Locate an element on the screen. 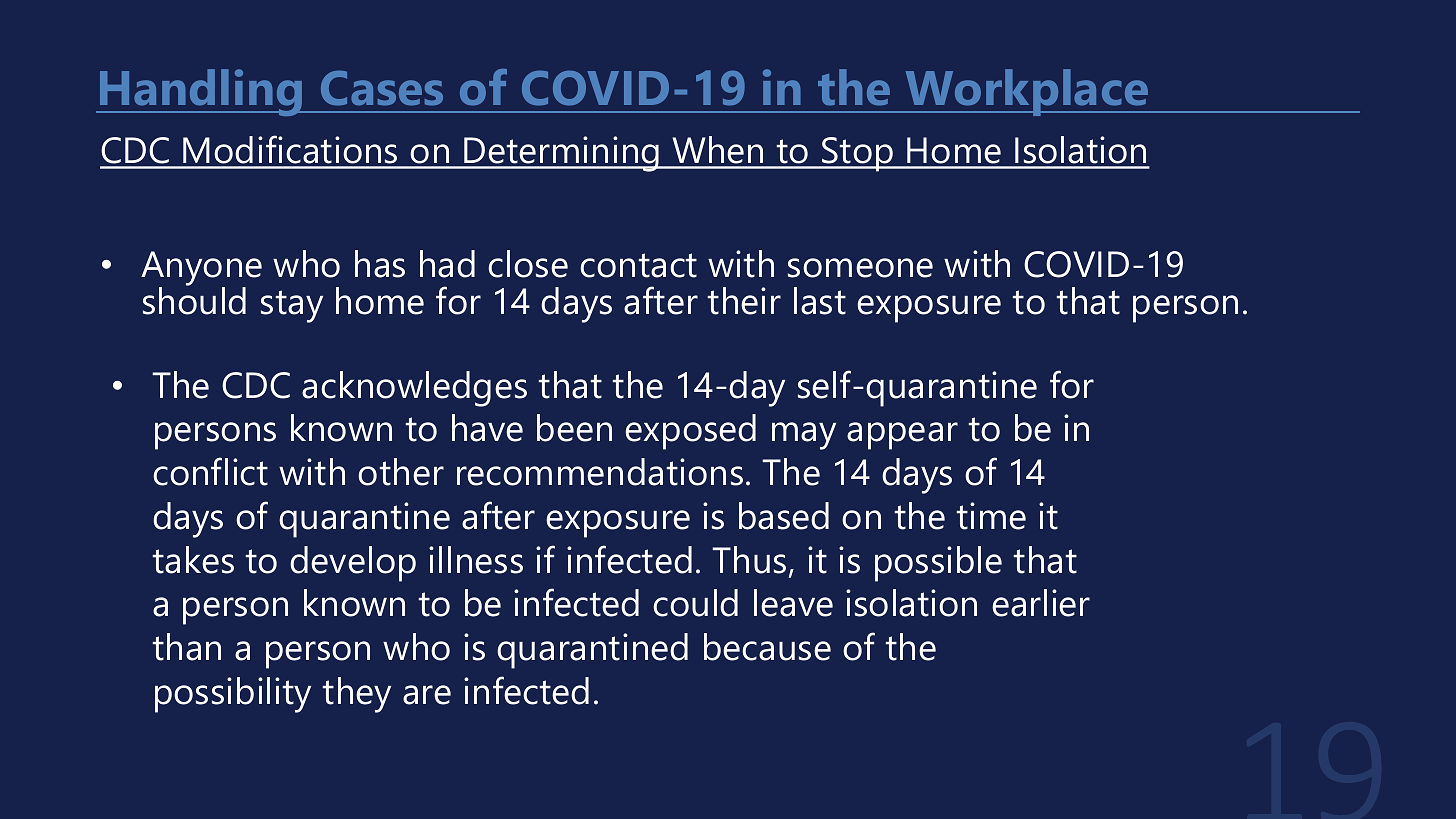 This screenshot has width=1456, height=819. contact is located at coordinates (638, 265).
